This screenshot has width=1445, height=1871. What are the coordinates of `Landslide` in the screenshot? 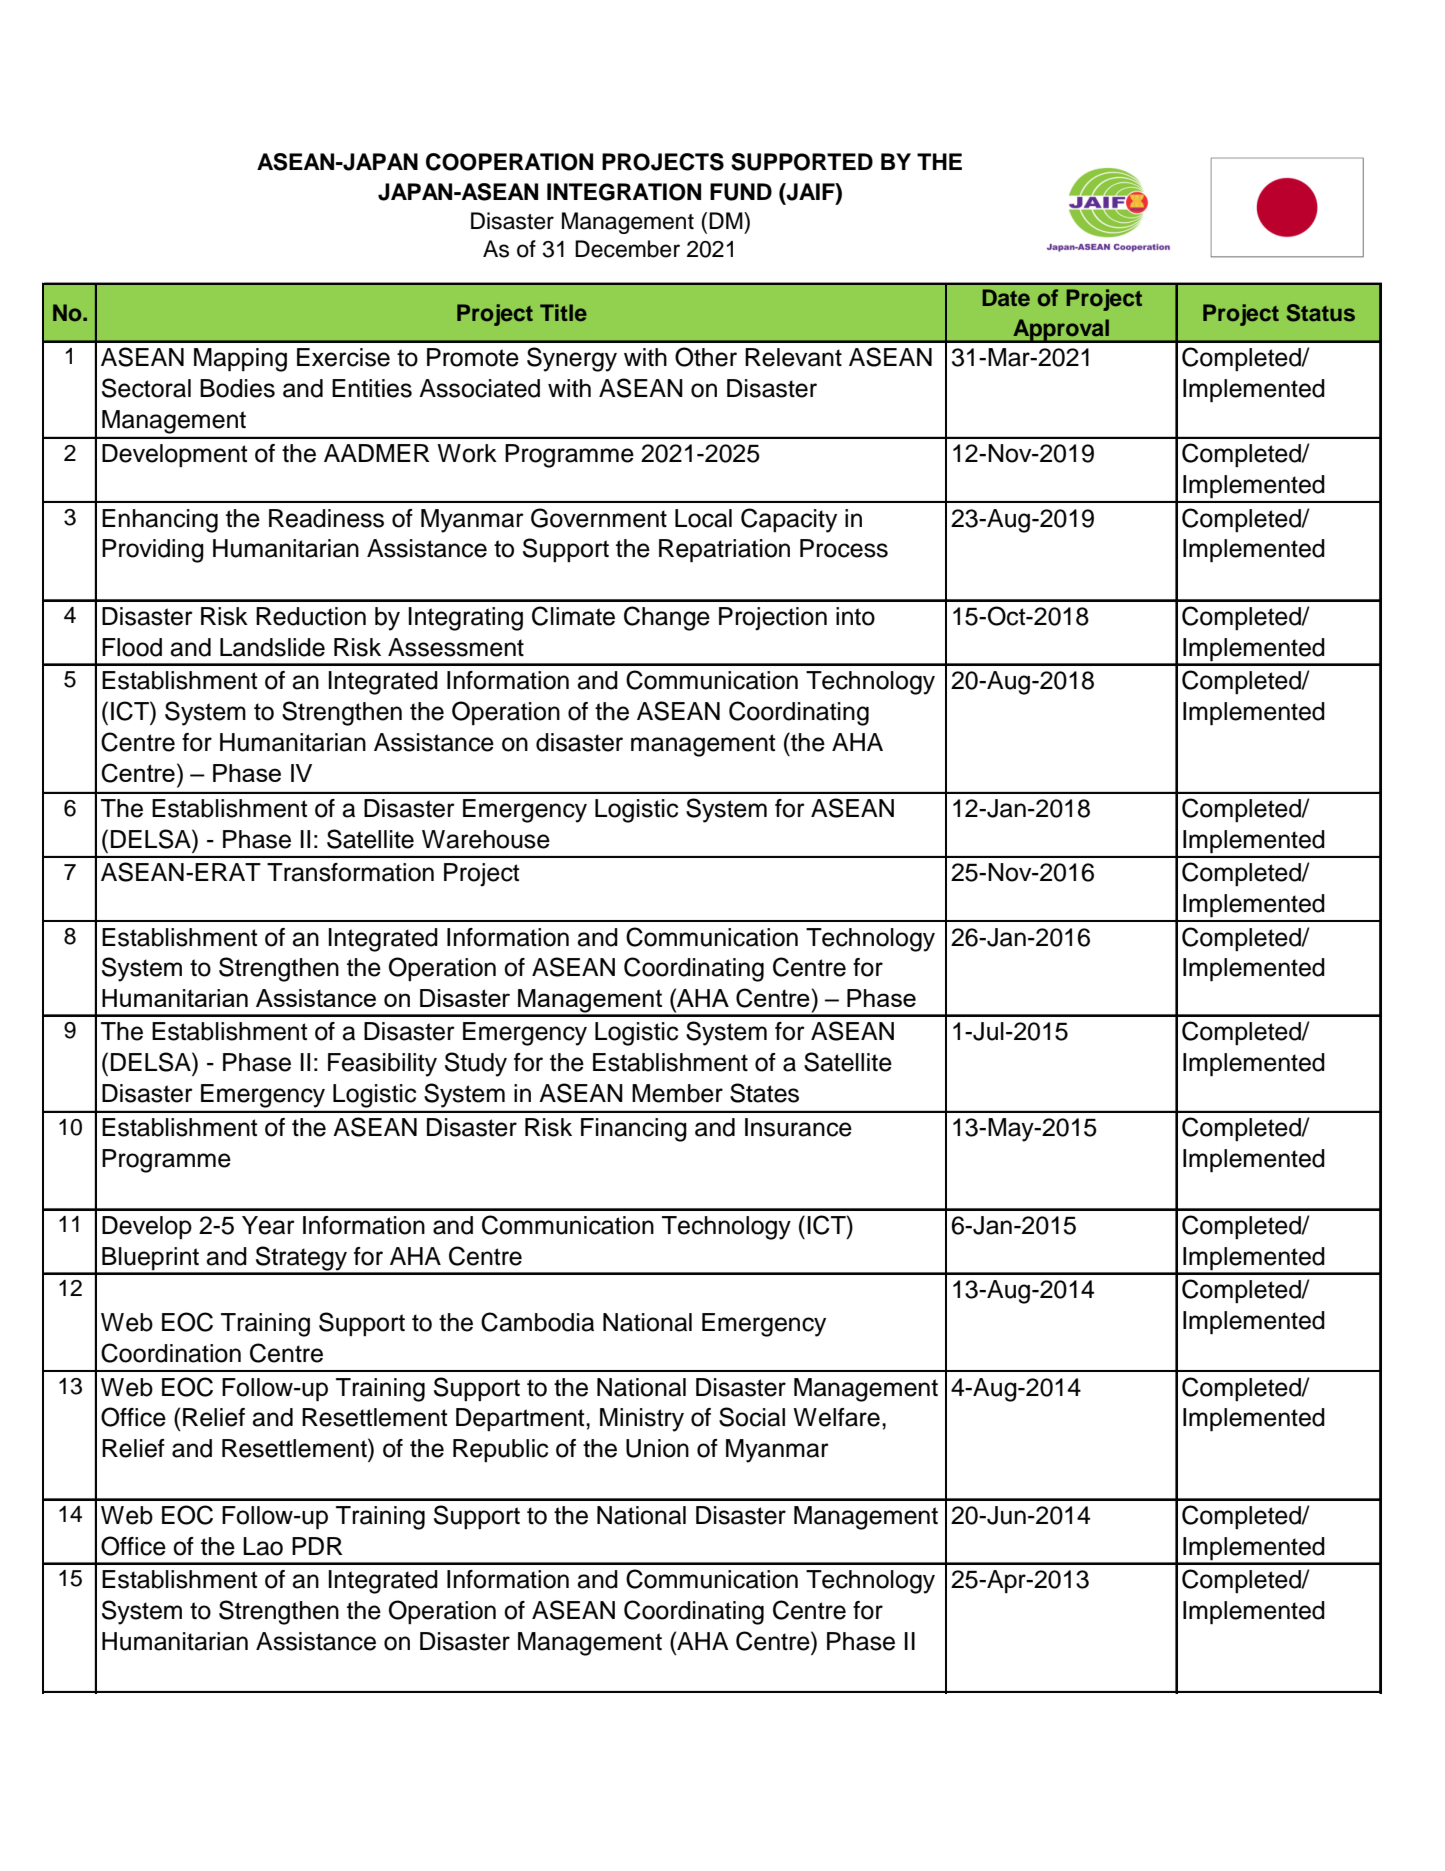 It's located at (272, 647).
